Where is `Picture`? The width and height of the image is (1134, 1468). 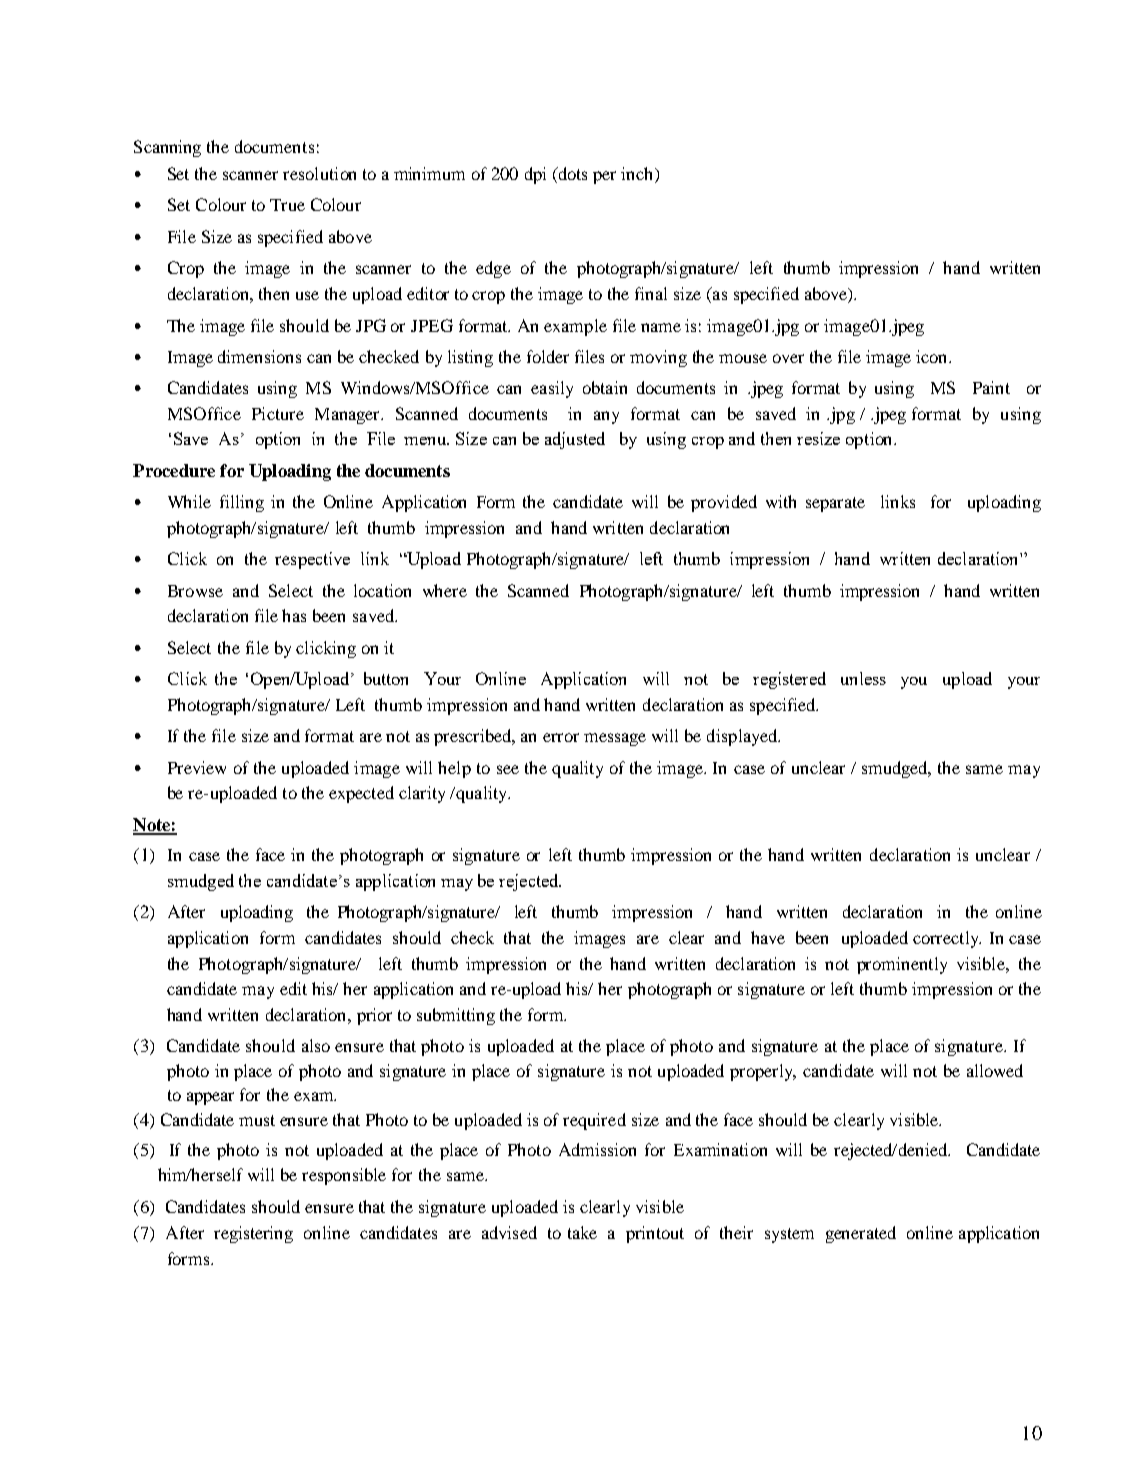
Picture is located at coordinates (278, 413).
